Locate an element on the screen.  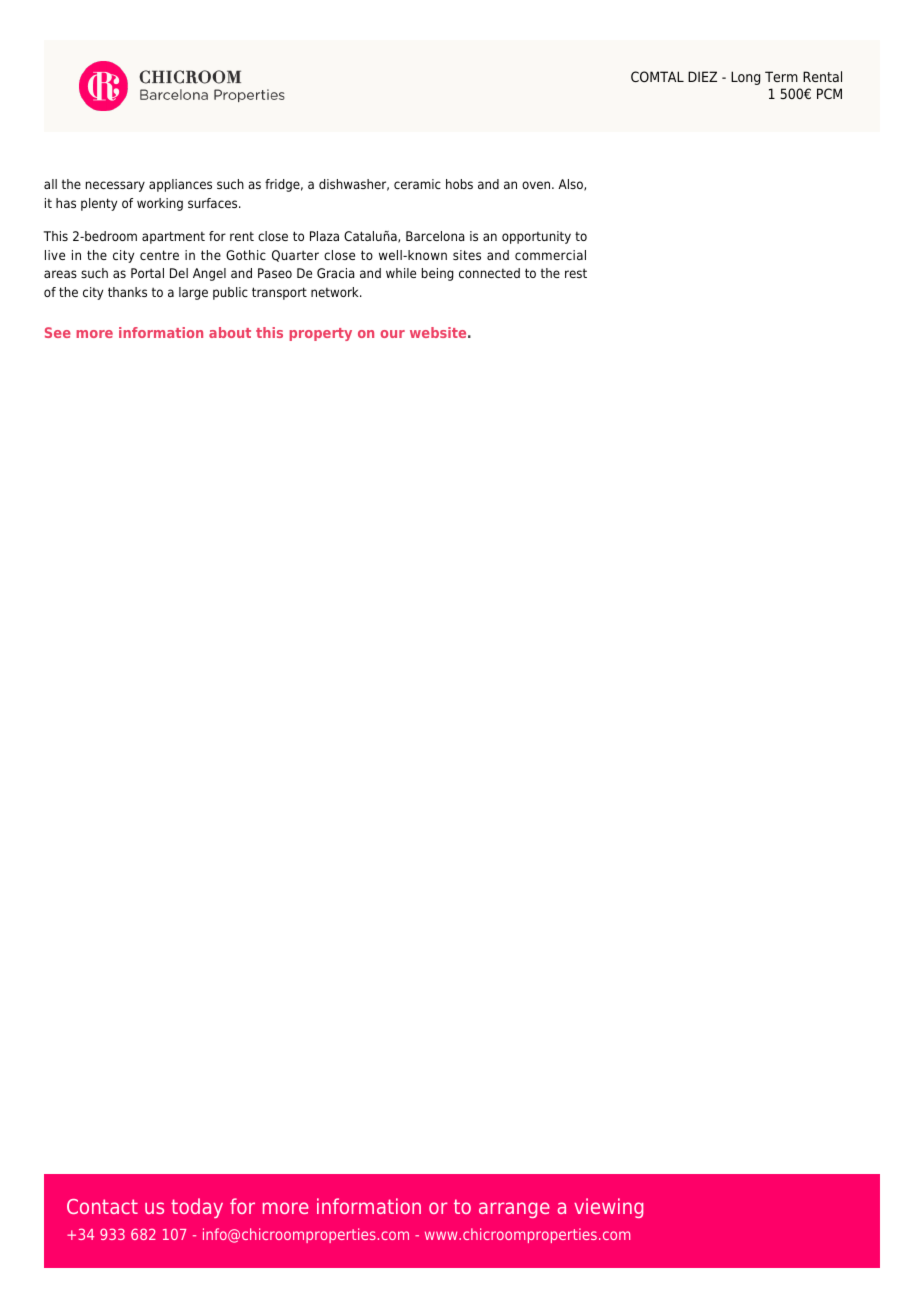
Contact is located at coordinates (102, 1206).
